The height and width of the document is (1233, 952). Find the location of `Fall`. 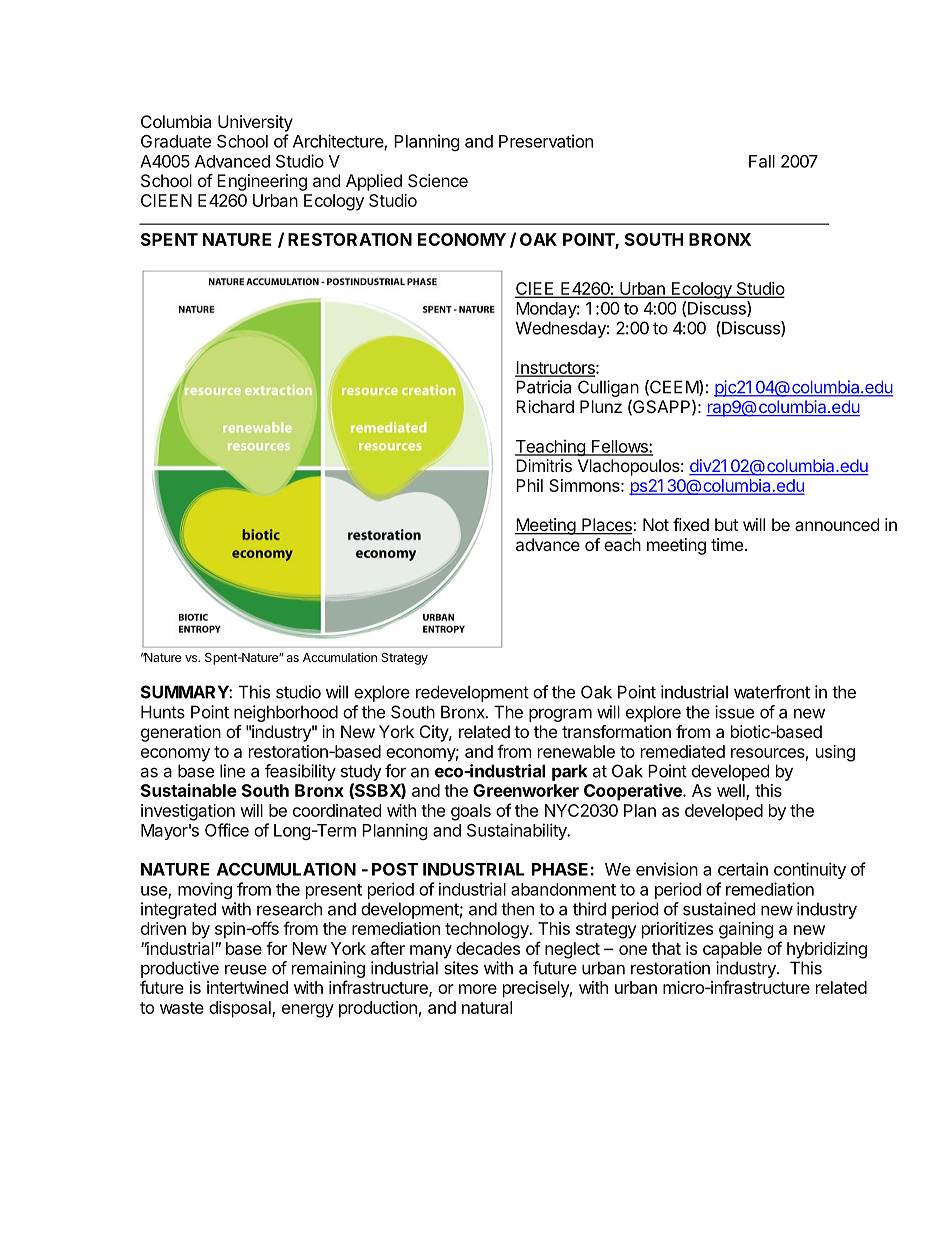

Fall is located at coordinates (762, 161).
